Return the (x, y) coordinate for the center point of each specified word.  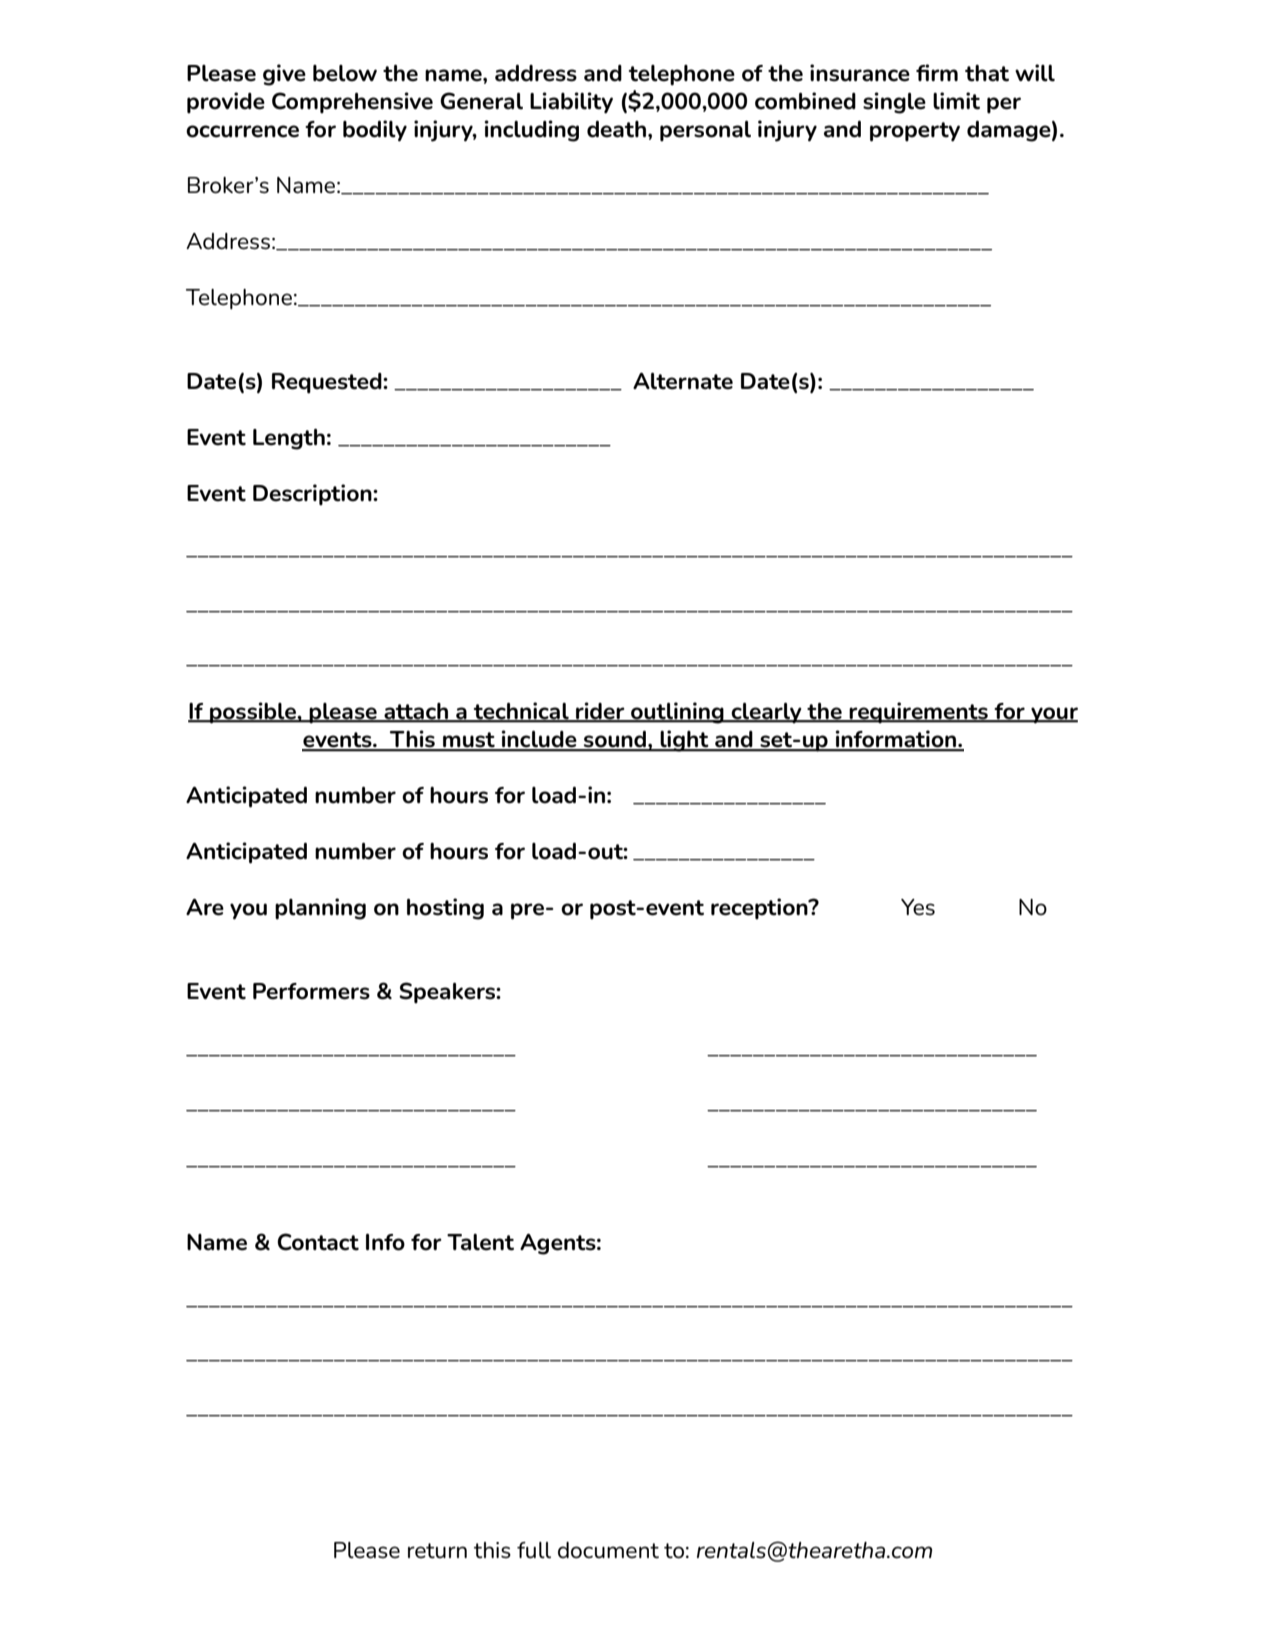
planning (320, 909)
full (534, 1550)
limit (956, 101)
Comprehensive (352, 103)
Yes (918, 907)
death (616, 129)
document (608, 1550)
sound (615, 740)
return (437, 1551)
